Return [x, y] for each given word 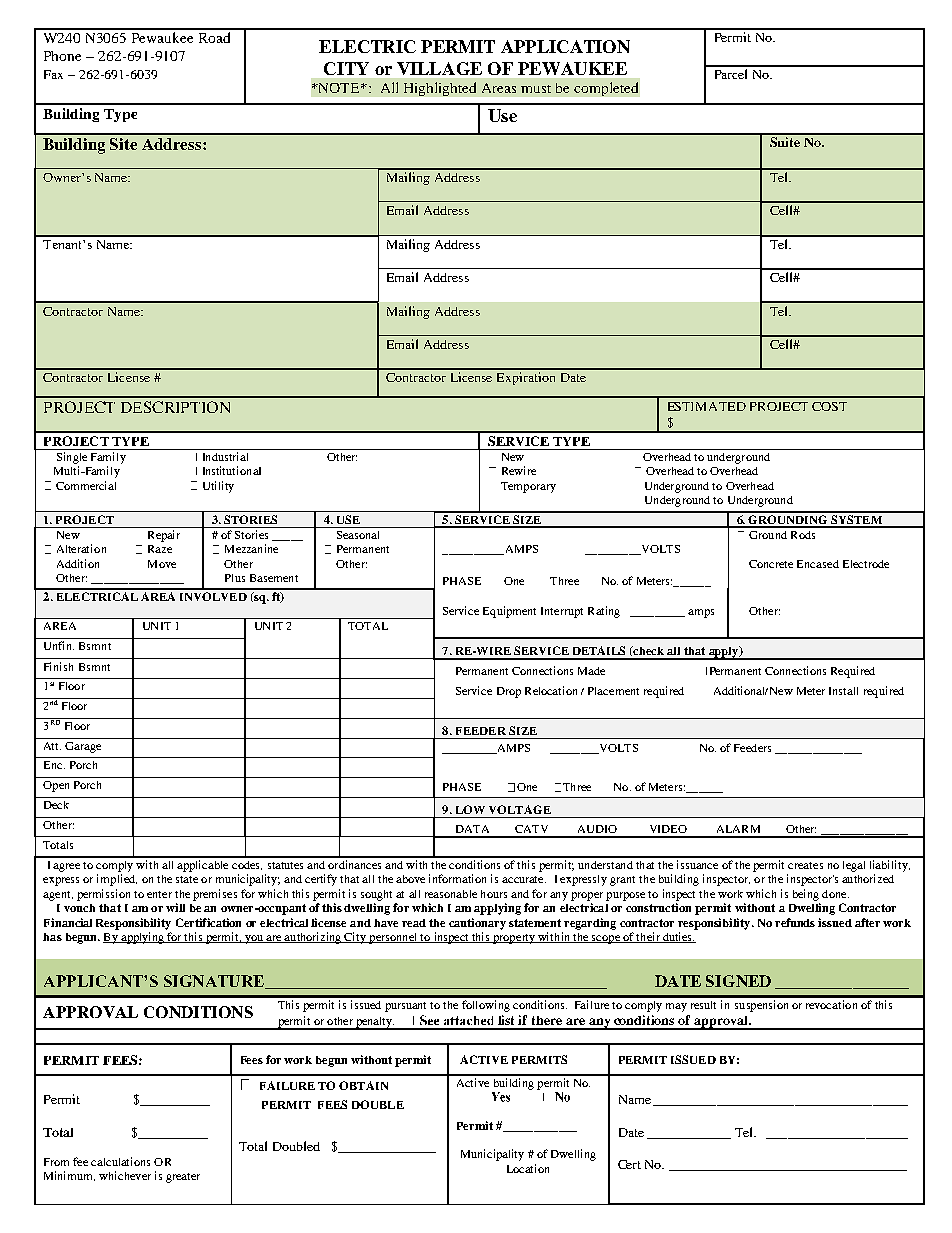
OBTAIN [363, 1085]
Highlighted [440, 89]
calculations [120, 1161]
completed [606, 89]
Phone [62, 56]
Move [162, 564]
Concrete [771, 564]
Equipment [509, 612]
